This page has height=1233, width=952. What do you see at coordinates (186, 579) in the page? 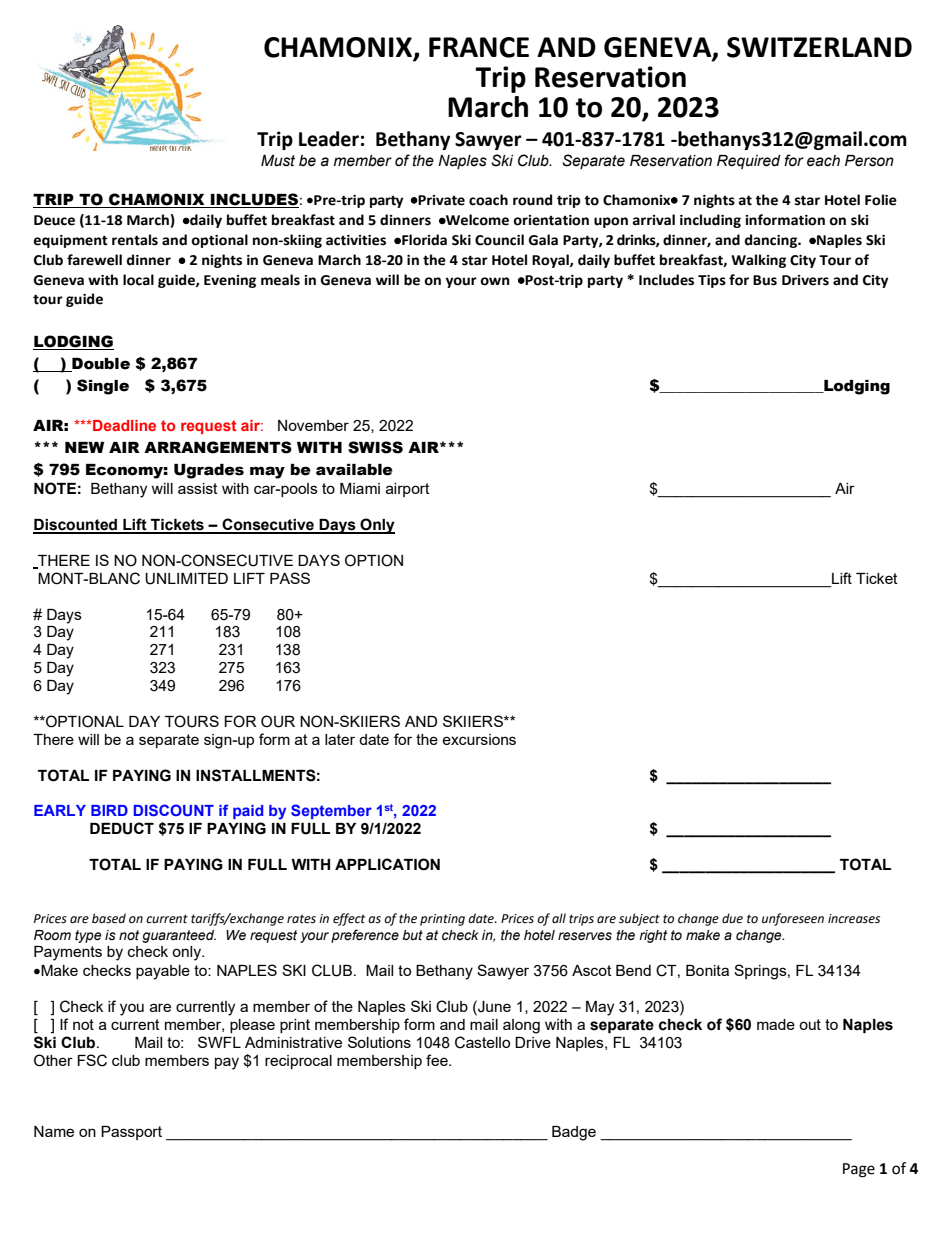
I see `UNLIMITED` at bounding box center [186, 579].
